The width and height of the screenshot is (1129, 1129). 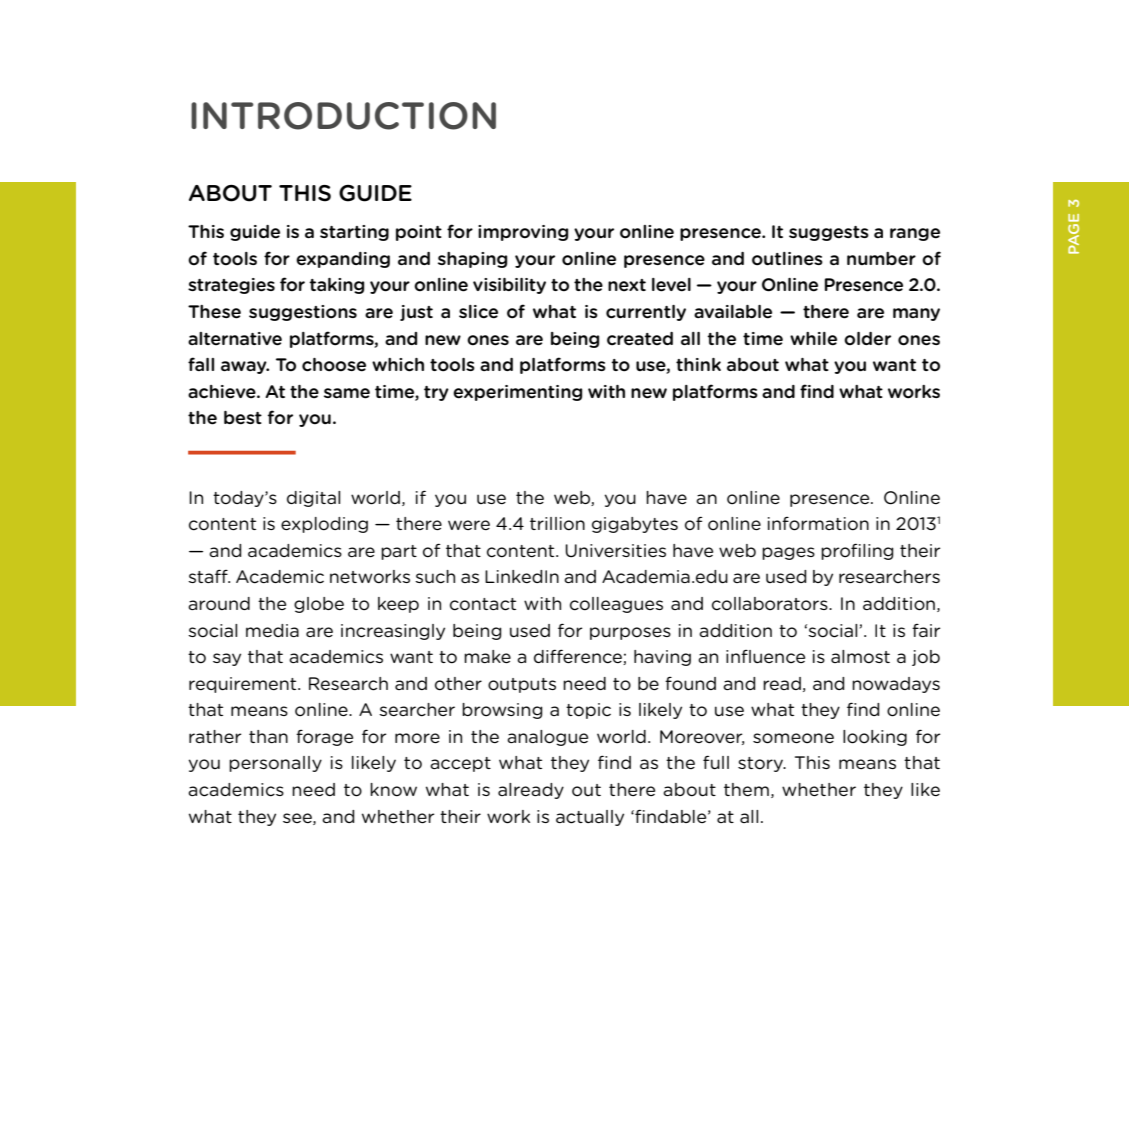 I want to click on suggests, so click(x=829, y=233).
